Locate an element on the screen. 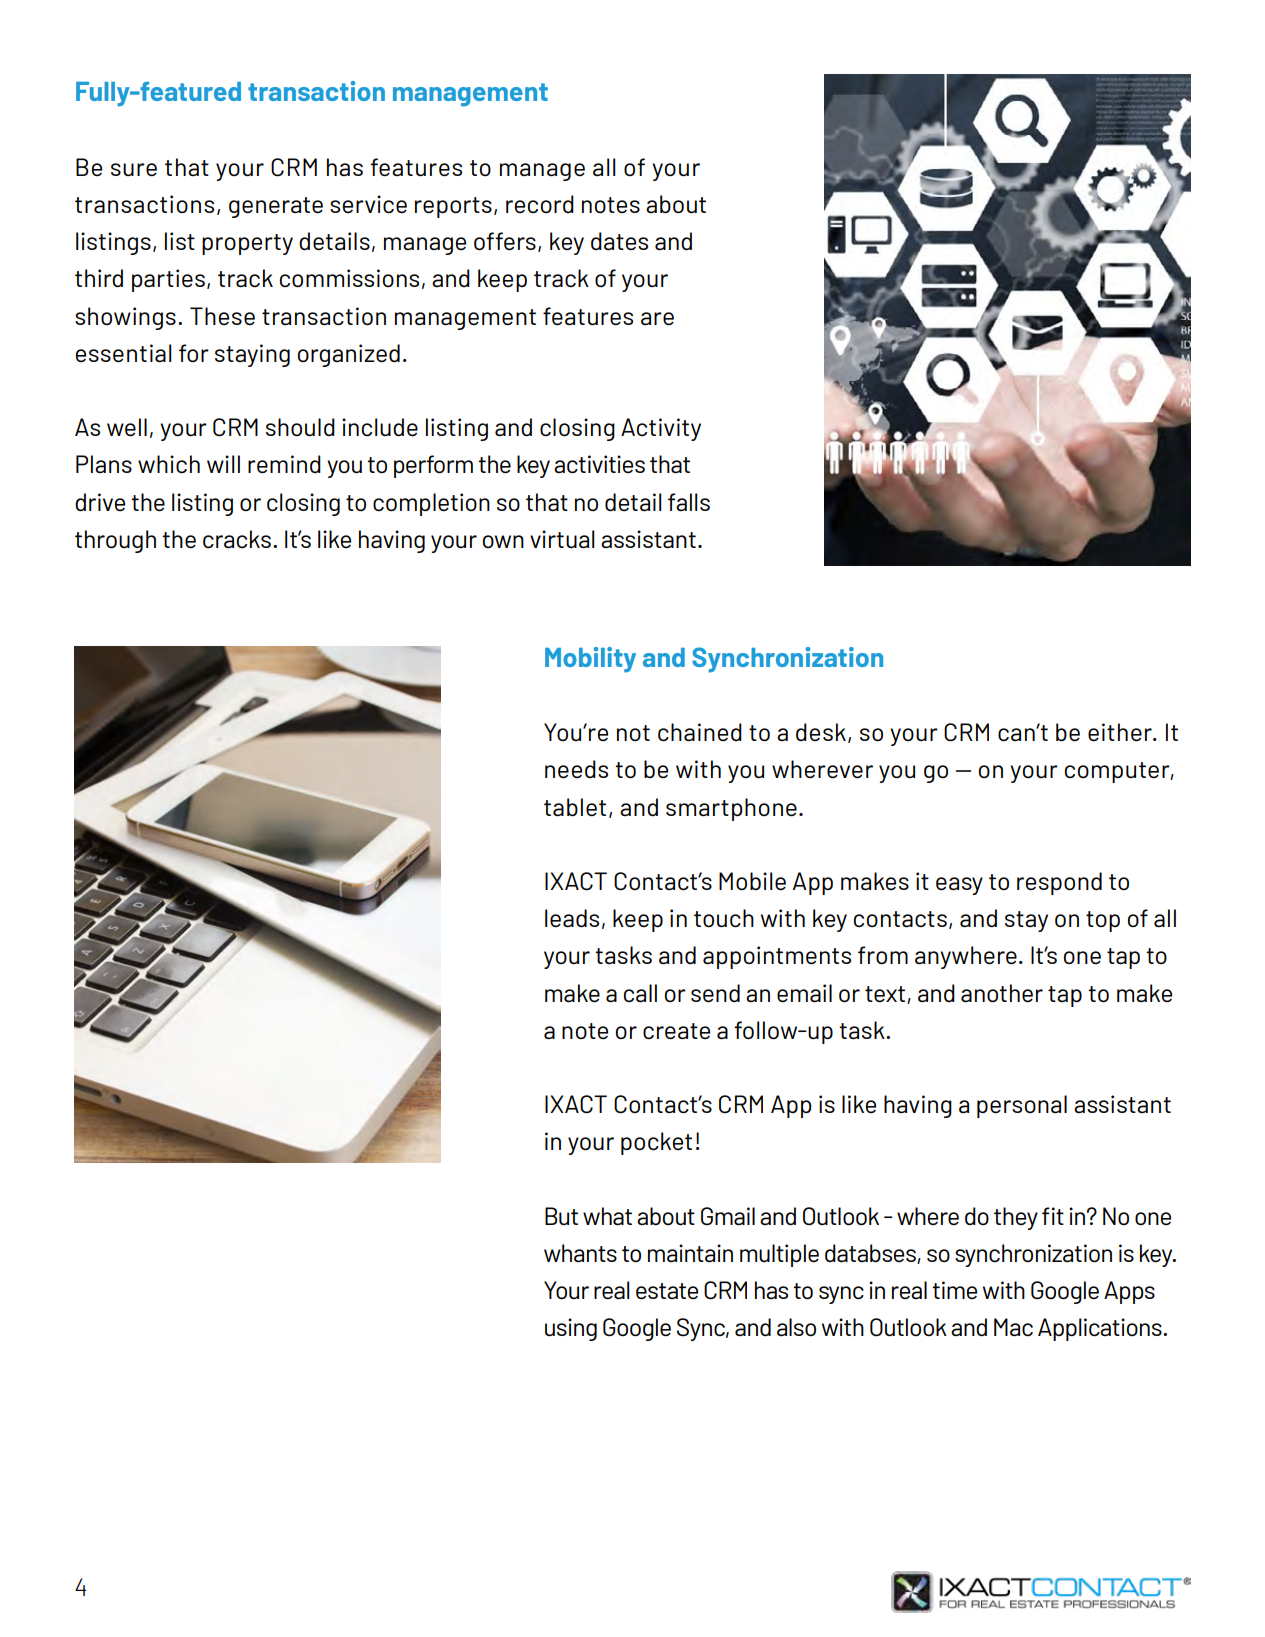 The width and height of the screenshot is (1265, 1637). either is located at coordinates (1121, 732).
